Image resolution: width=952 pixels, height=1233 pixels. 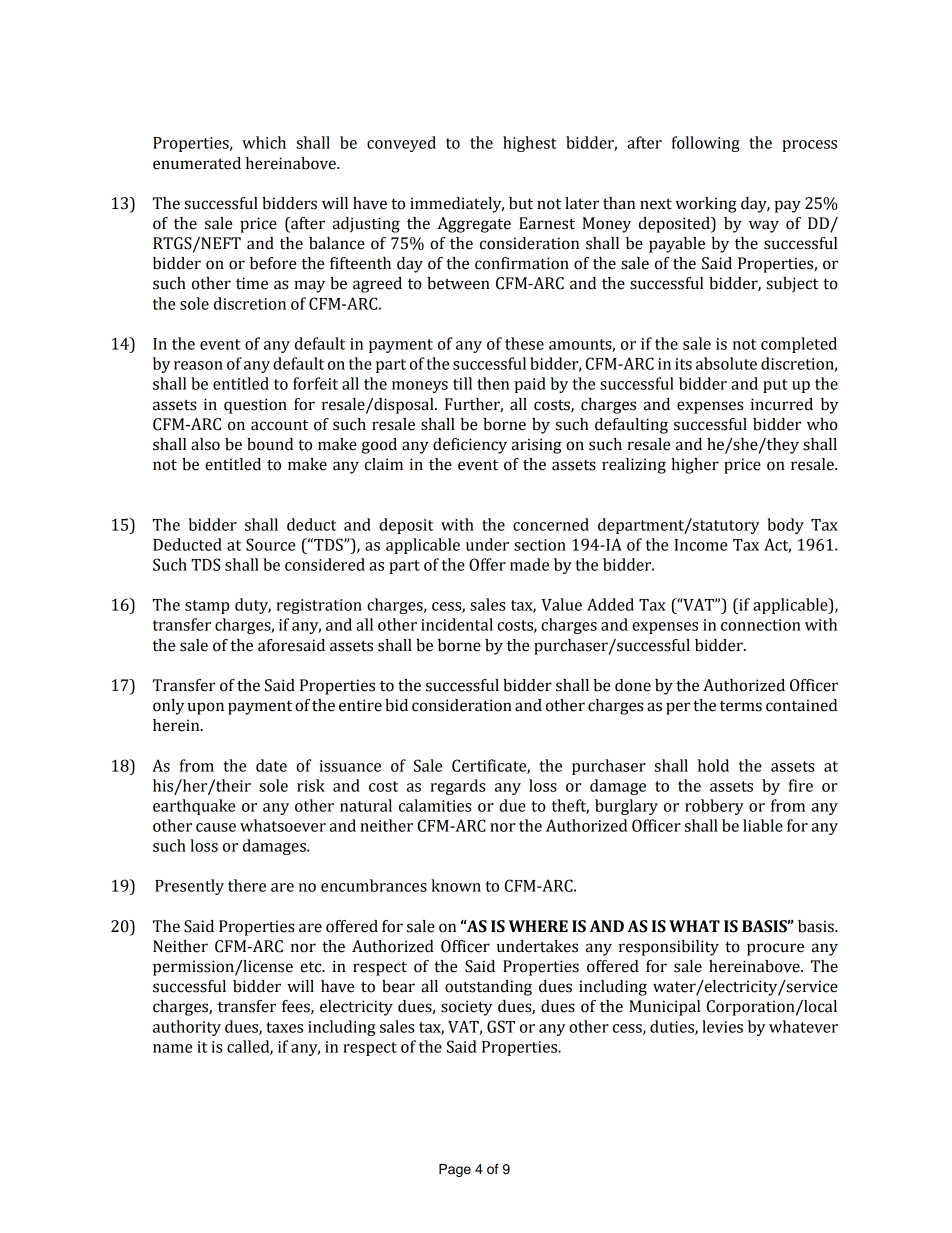 What do you see at coordinates (761, 625) in the screenshot?
I see `connection` at bounding box center [761, 625].
